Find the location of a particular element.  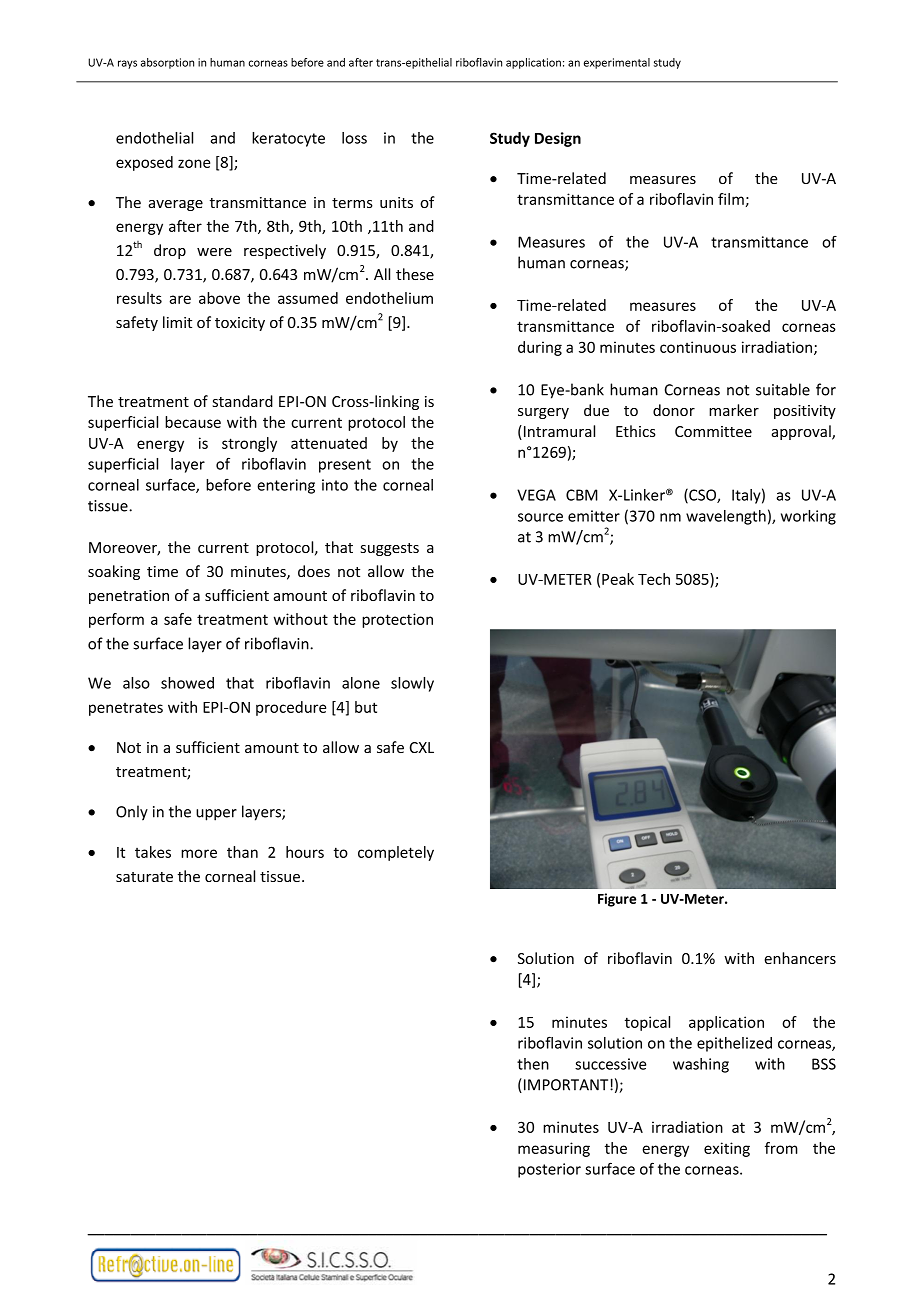

experimental is located at coordinates (617, 63).
